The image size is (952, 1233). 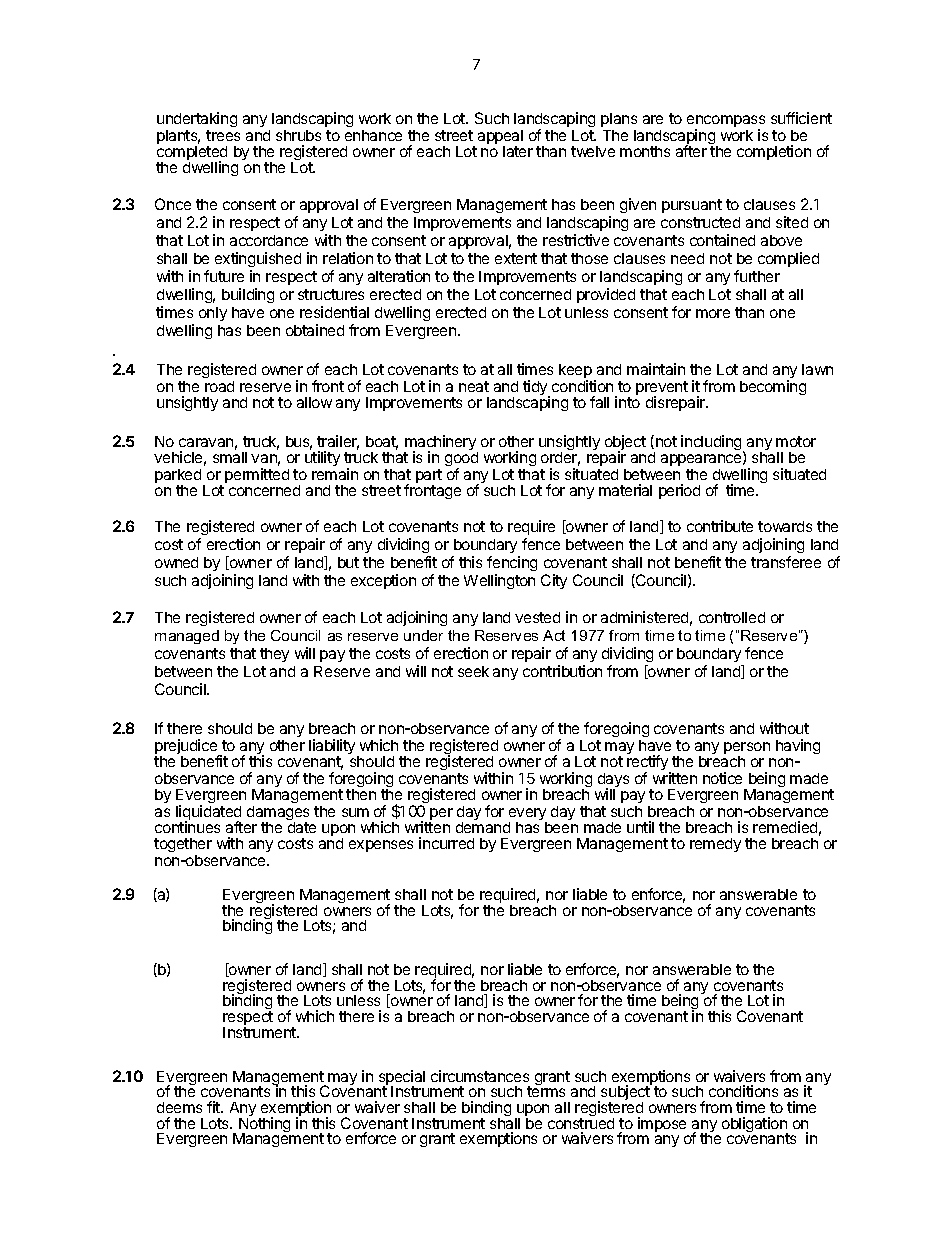 What do you see at coordinates (500, 138) in the screenshot?
I see `appeal` at bounding box center [500, 138].
